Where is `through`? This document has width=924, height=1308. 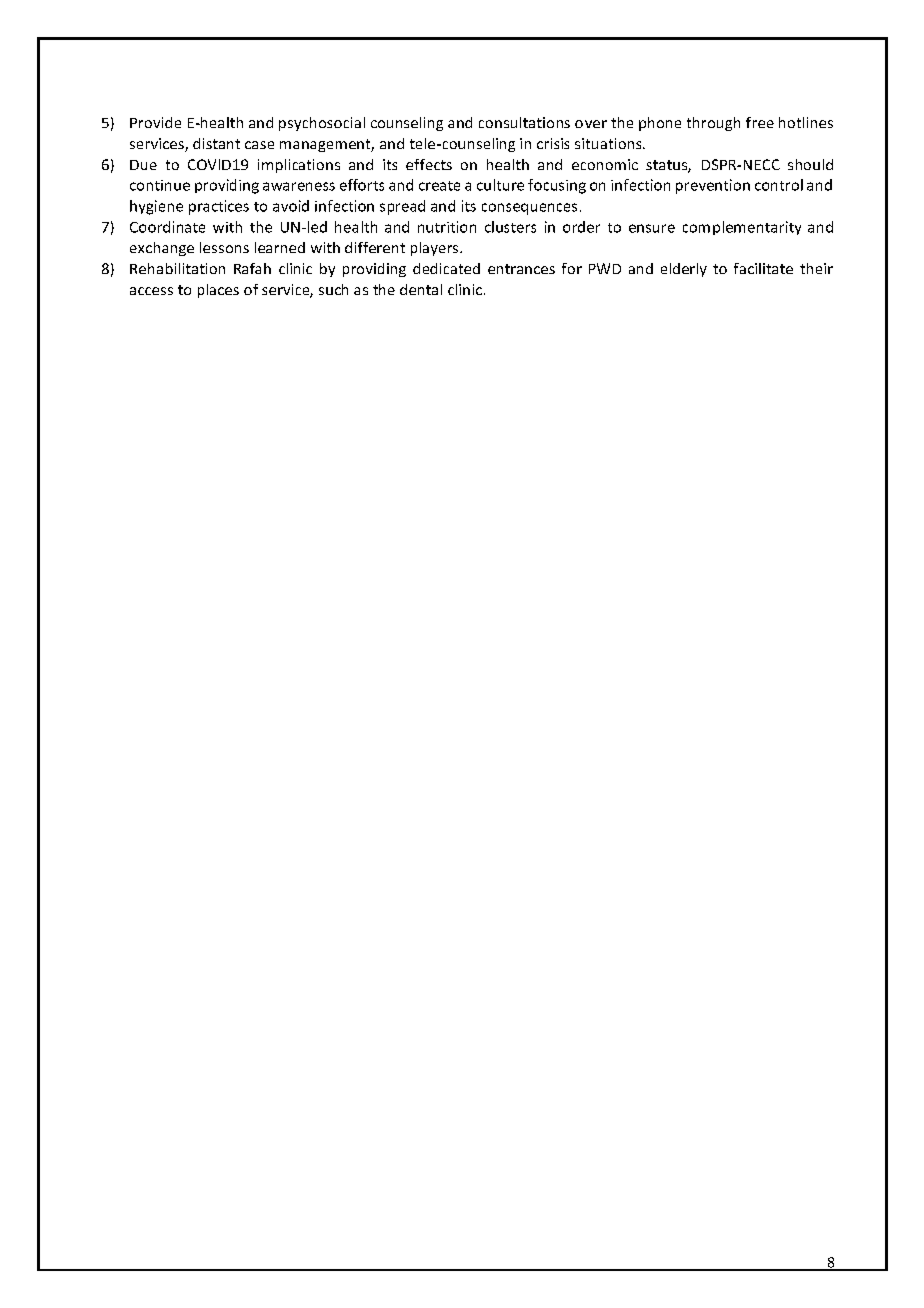
through is located at coordinates (713, 124).
